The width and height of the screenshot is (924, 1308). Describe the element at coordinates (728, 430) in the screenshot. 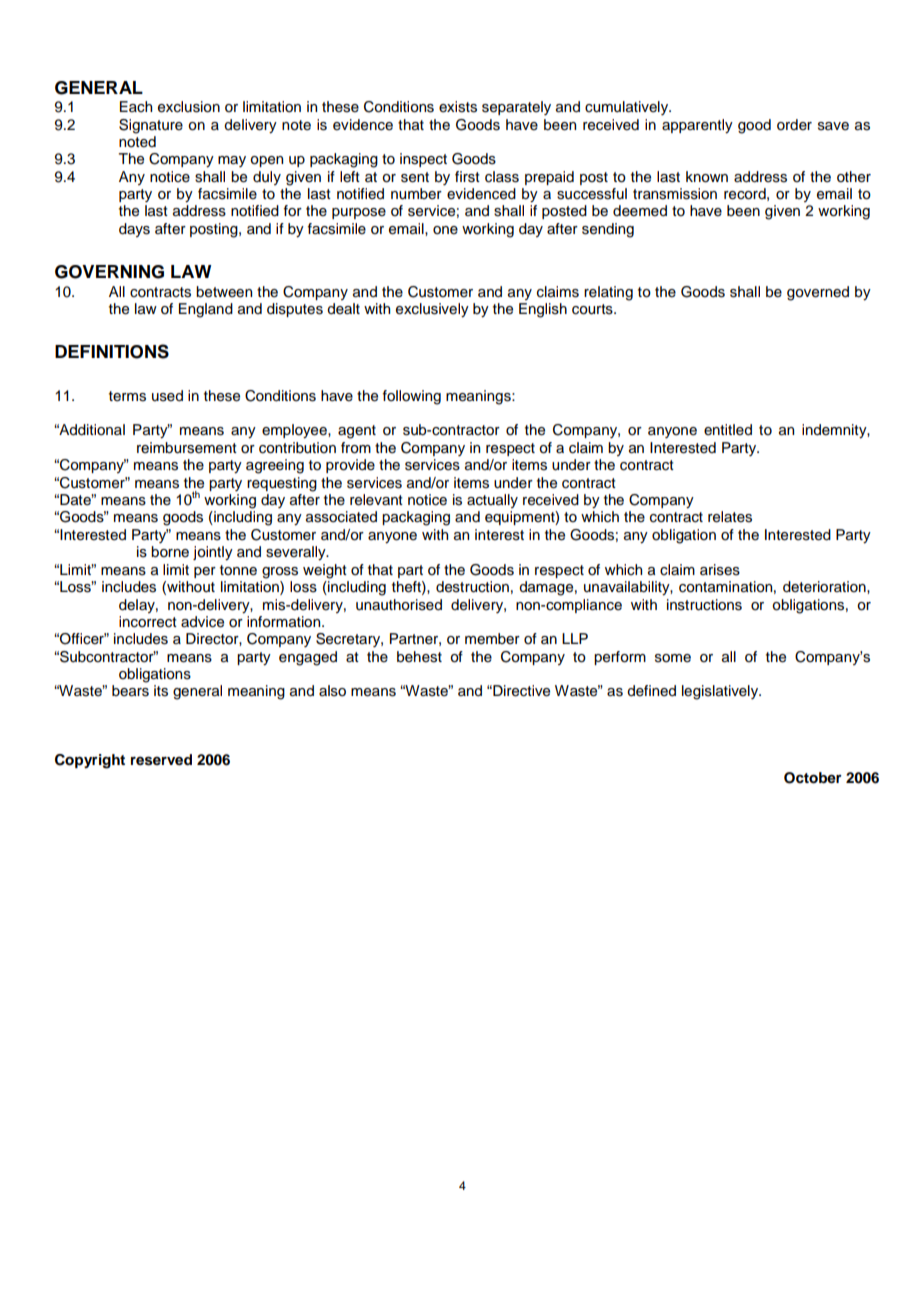

I see `entitled` at that location.
